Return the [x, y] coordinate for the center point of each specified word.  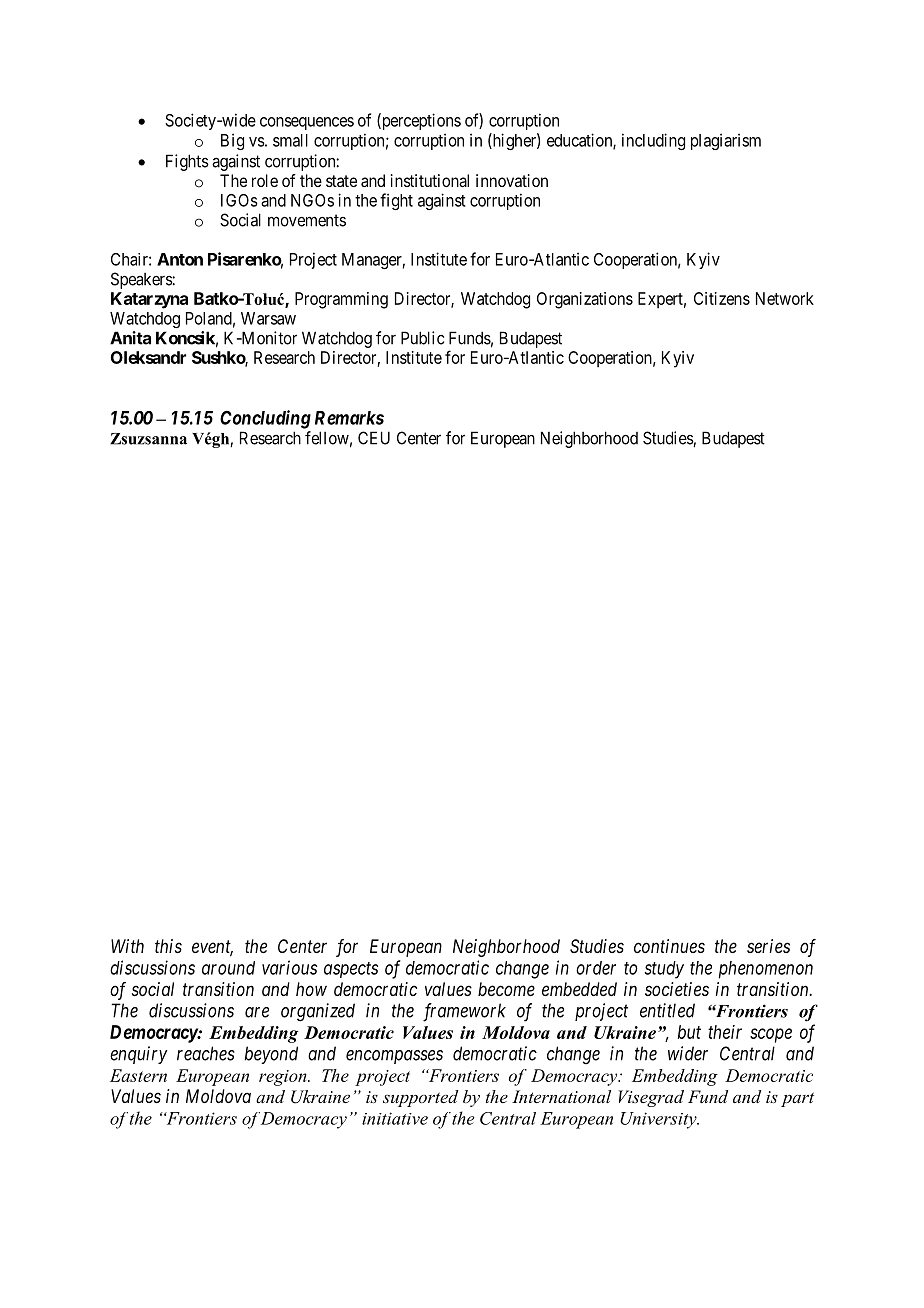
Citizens [722, 298]
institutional [430, 180]
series [768, 946]
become [506, 989]
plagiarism [726, 141]
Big [232, 141]
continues [669, 946]
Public [422, 338]
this [168, 946]
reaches [206, 1053]
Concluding [265, 419]
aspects [351, 970]
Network [785, 298]
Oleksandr [148, 357]
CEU [374, 438]
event [212, 948]
